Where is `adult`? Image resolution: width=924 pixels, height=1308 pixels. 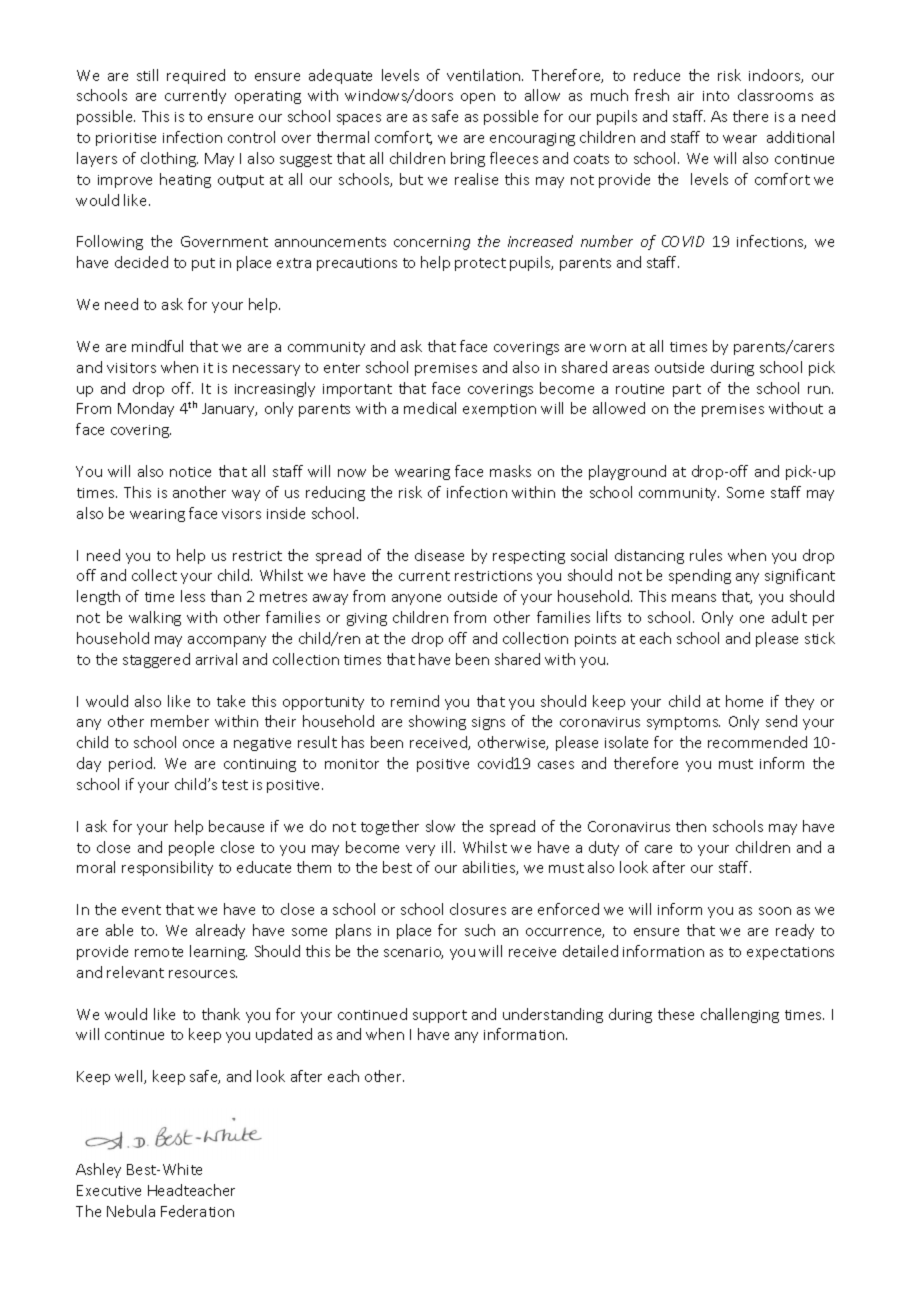
adult is located at coordinates (789, 617).
